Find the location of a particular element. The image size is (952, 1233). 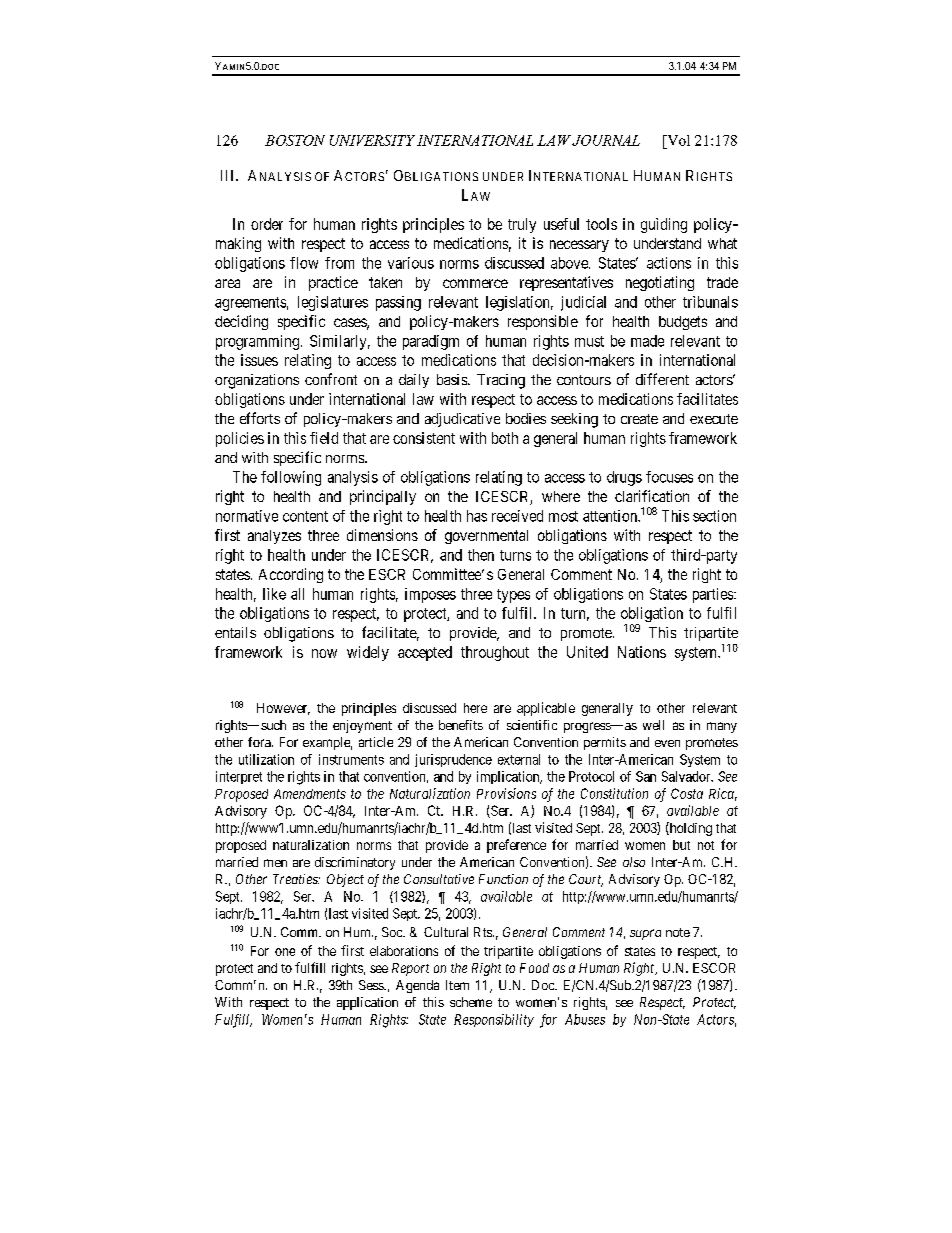

Vol is located at coordinates (677, 140).
